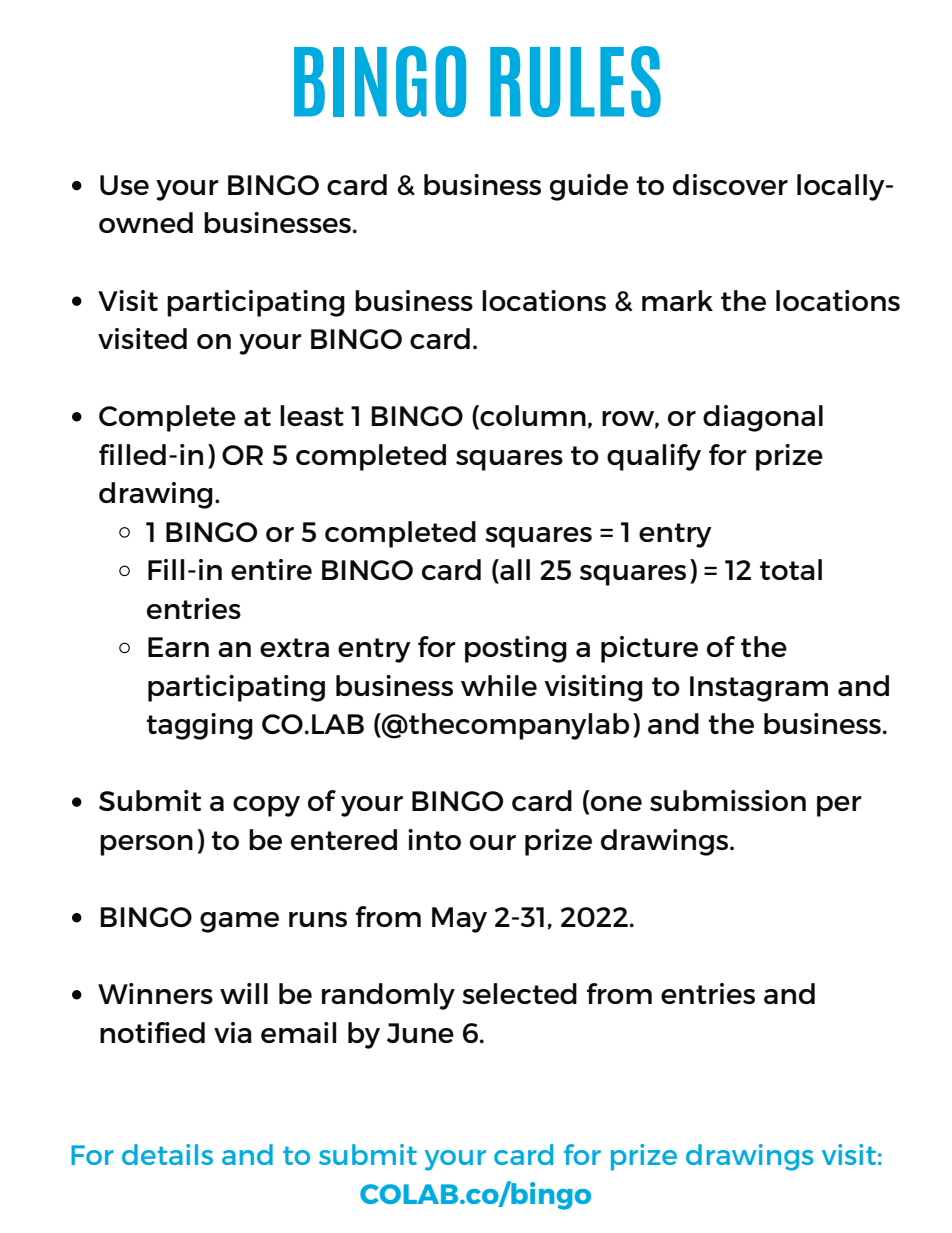 This screenshot has width=952, height=1233. Describe the element at coordinates (763, 418) in the screenshot. I see `diagonal` at that location.
